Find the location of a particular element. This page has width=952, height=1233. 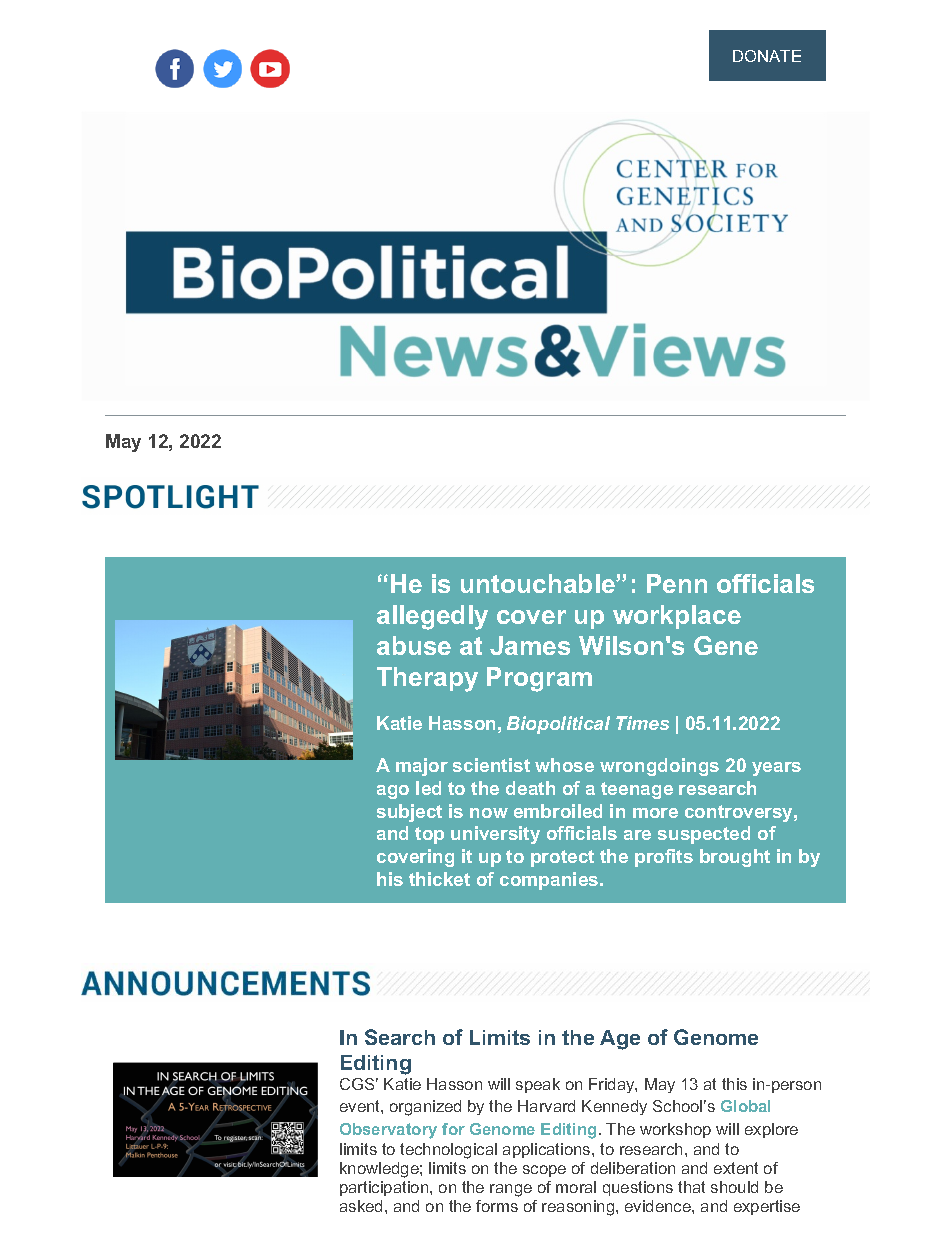

participation is located at coordinates (385, 1188).
